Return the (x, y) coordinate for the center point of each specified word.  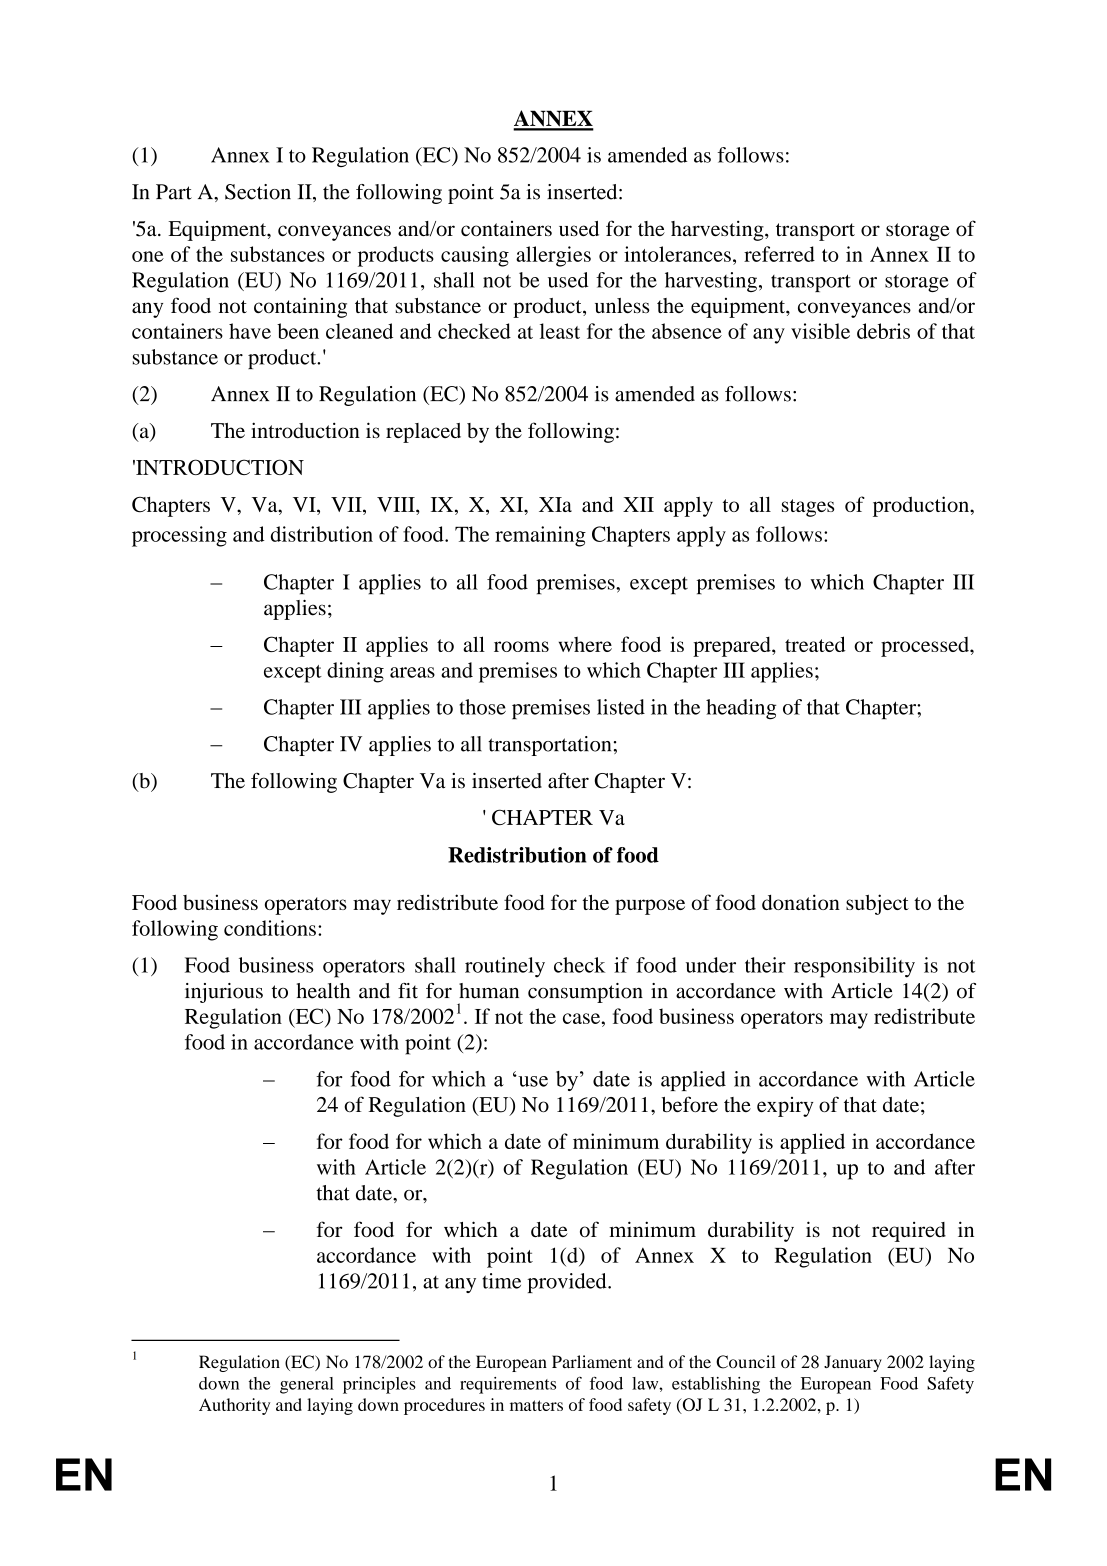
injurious (224, 993)
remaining (540, 536)
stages (808, 508)
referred (779, 254)
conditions (270, 928)
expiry (785, 1107)
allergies (553, 256)
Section (258, 192)
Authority (234, 1406)
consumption (585, 993)
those (482, 707)
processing (179, 536)
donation (801, 902)
